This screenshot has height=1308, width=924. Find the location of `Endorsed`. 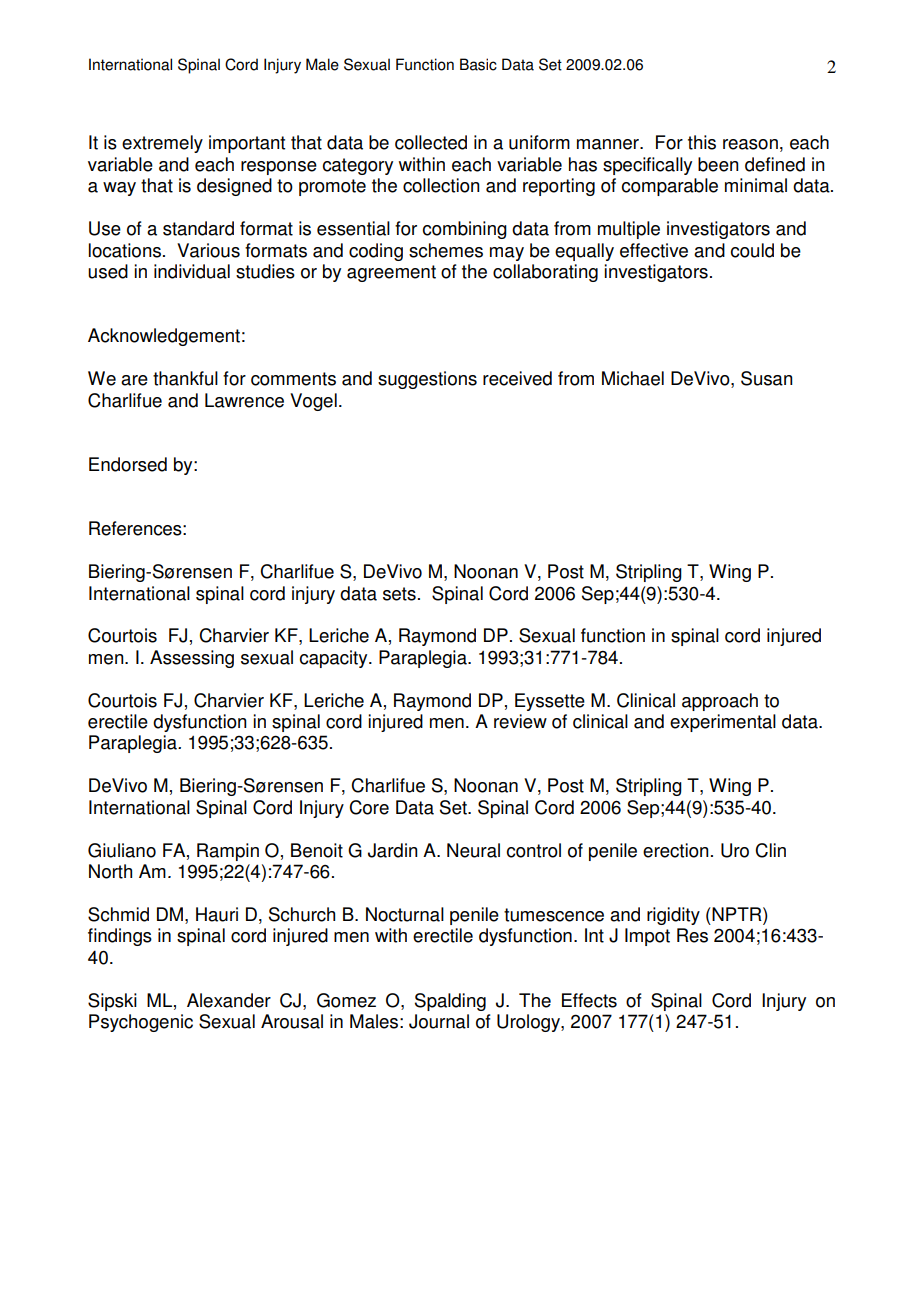

Endorsed is located at coordinates (128, 464).
